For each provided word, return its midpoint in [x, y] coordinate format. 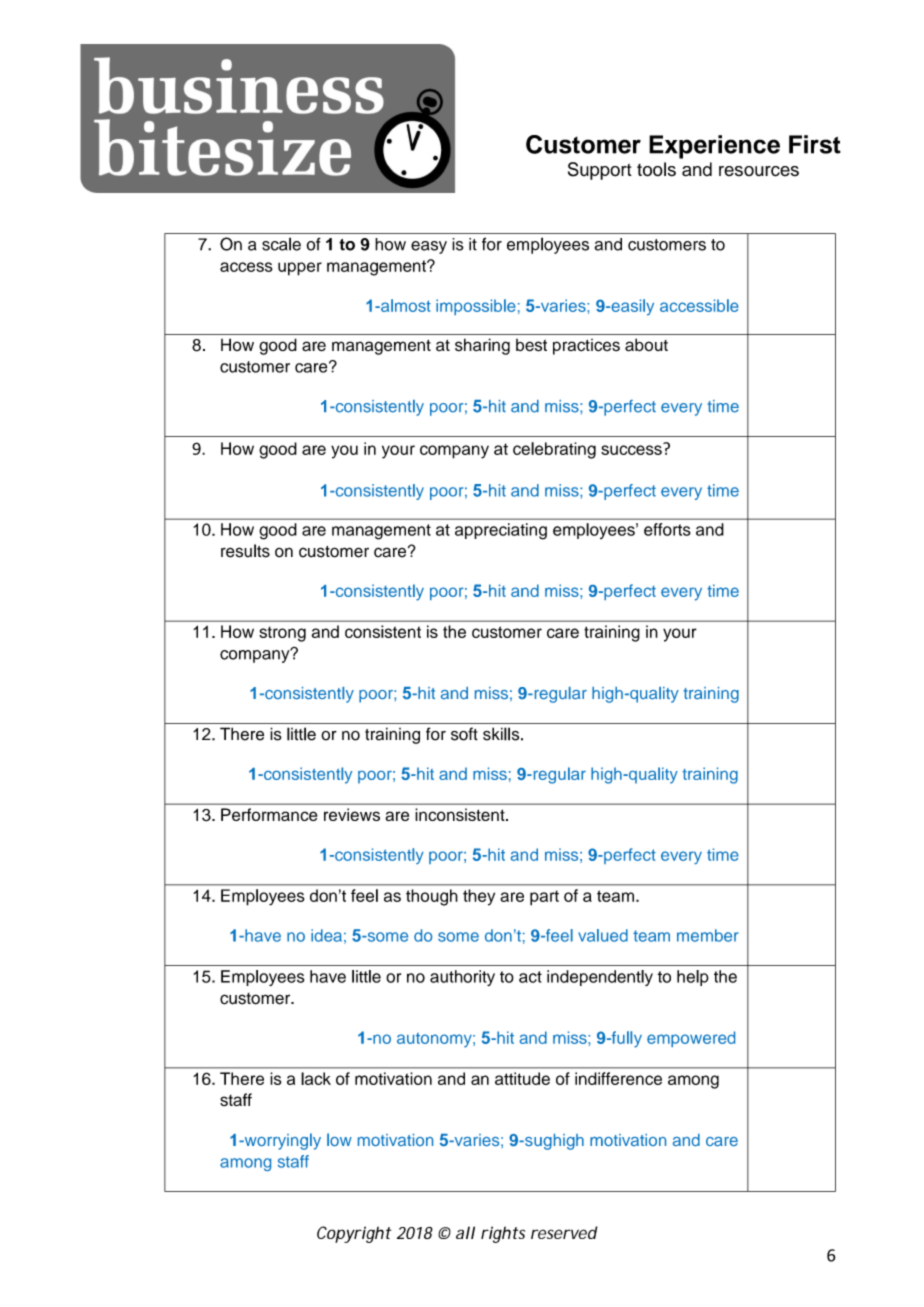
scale [281, 244]
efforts [667, 529]
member [708, 935]
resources [759, 171]
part [544, 898]
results [245, 551]
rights [503, 1234]
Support [600, 171]
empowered [691, 1039]
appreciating [501, 531]
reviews [352, 814]
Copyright [354, 1234]
